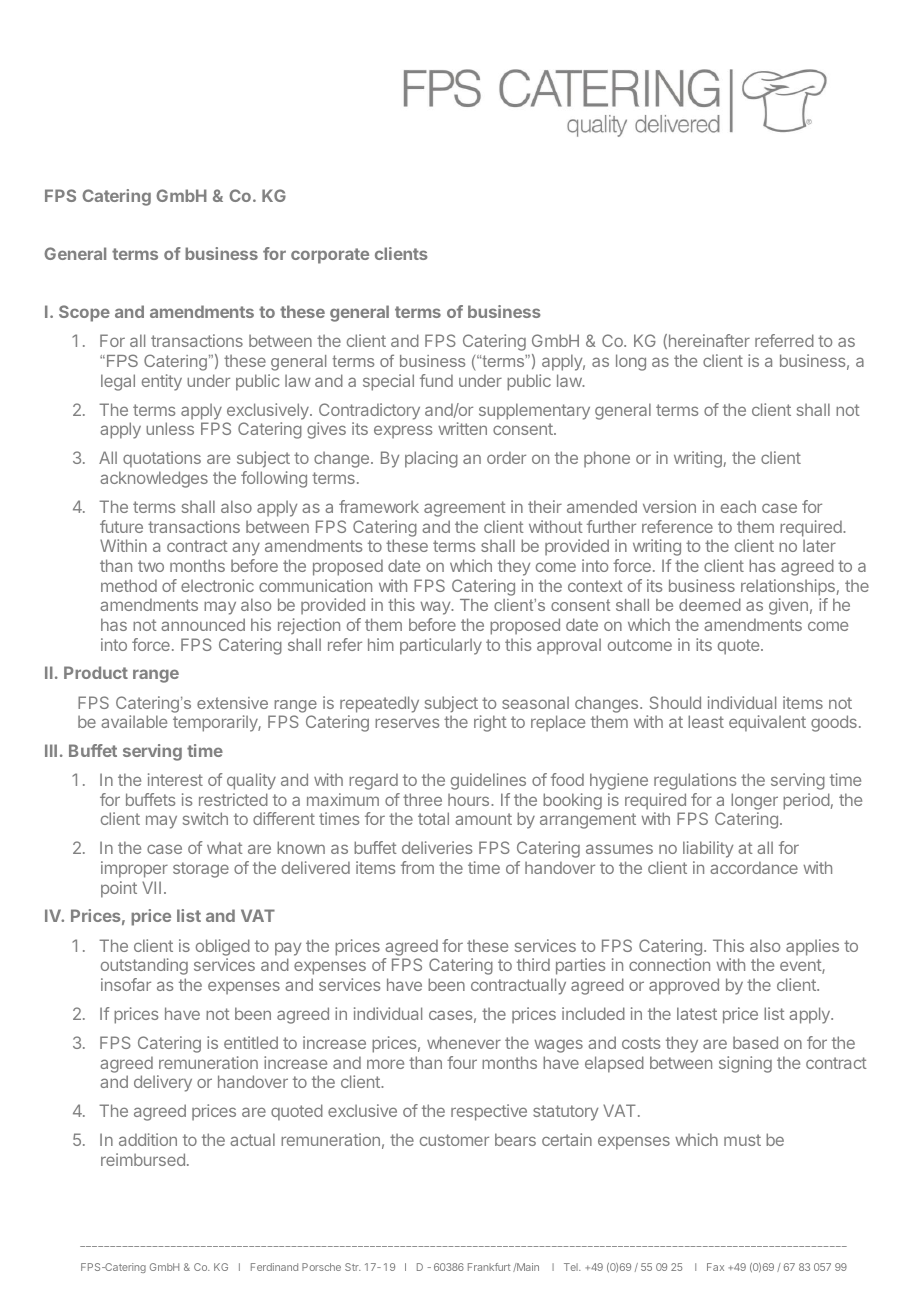 The height and width of the document is (1308, 924). Describe the element at coordinates (330, 256) in the document. I see `corporate` at that location.
